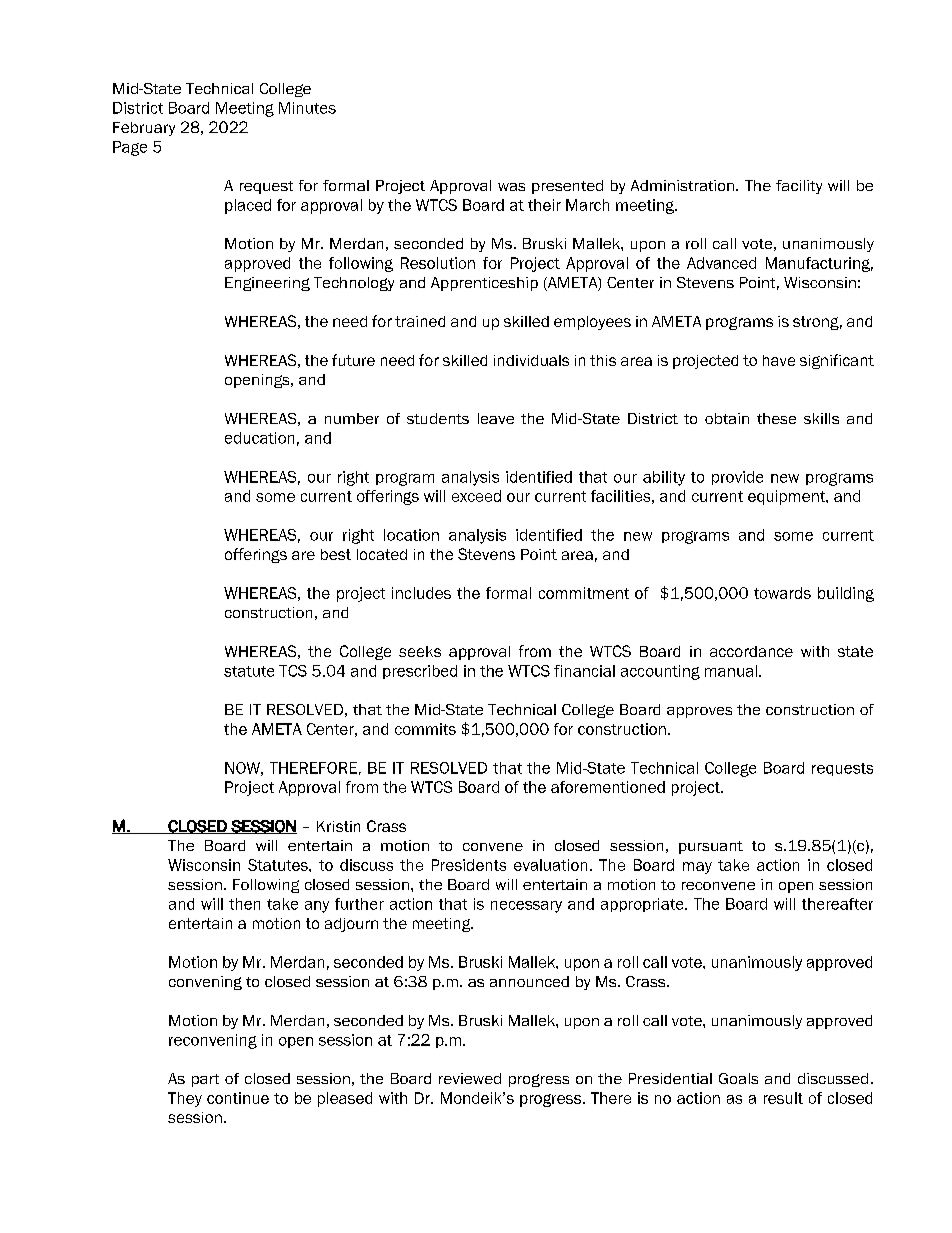  What do you see at coordinates (421, 593) in the screenshot?
I see `includes` at bounding box center [421, 593].
